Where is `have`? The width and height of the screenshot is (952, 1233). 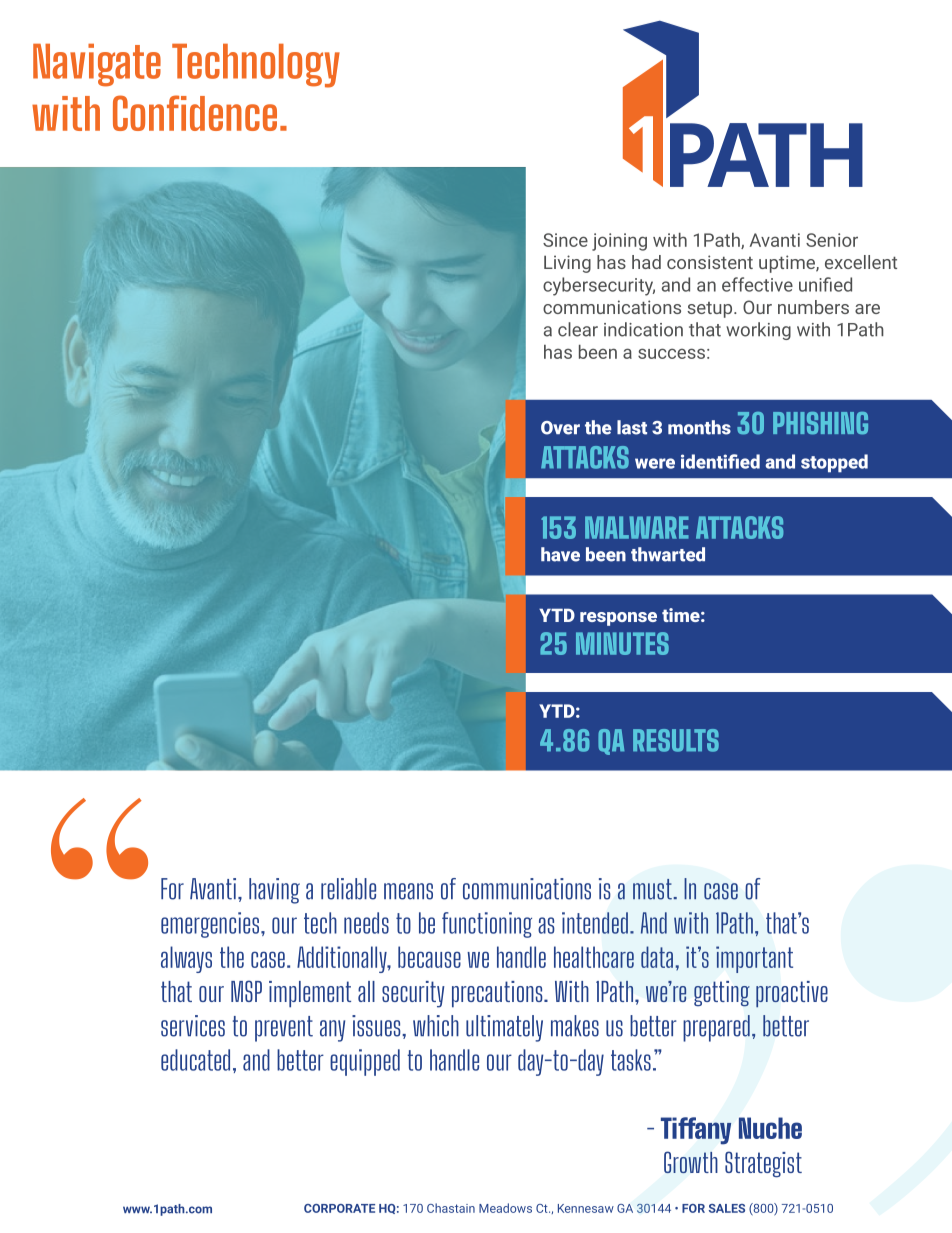 have is located at coordinates (560, 554).
